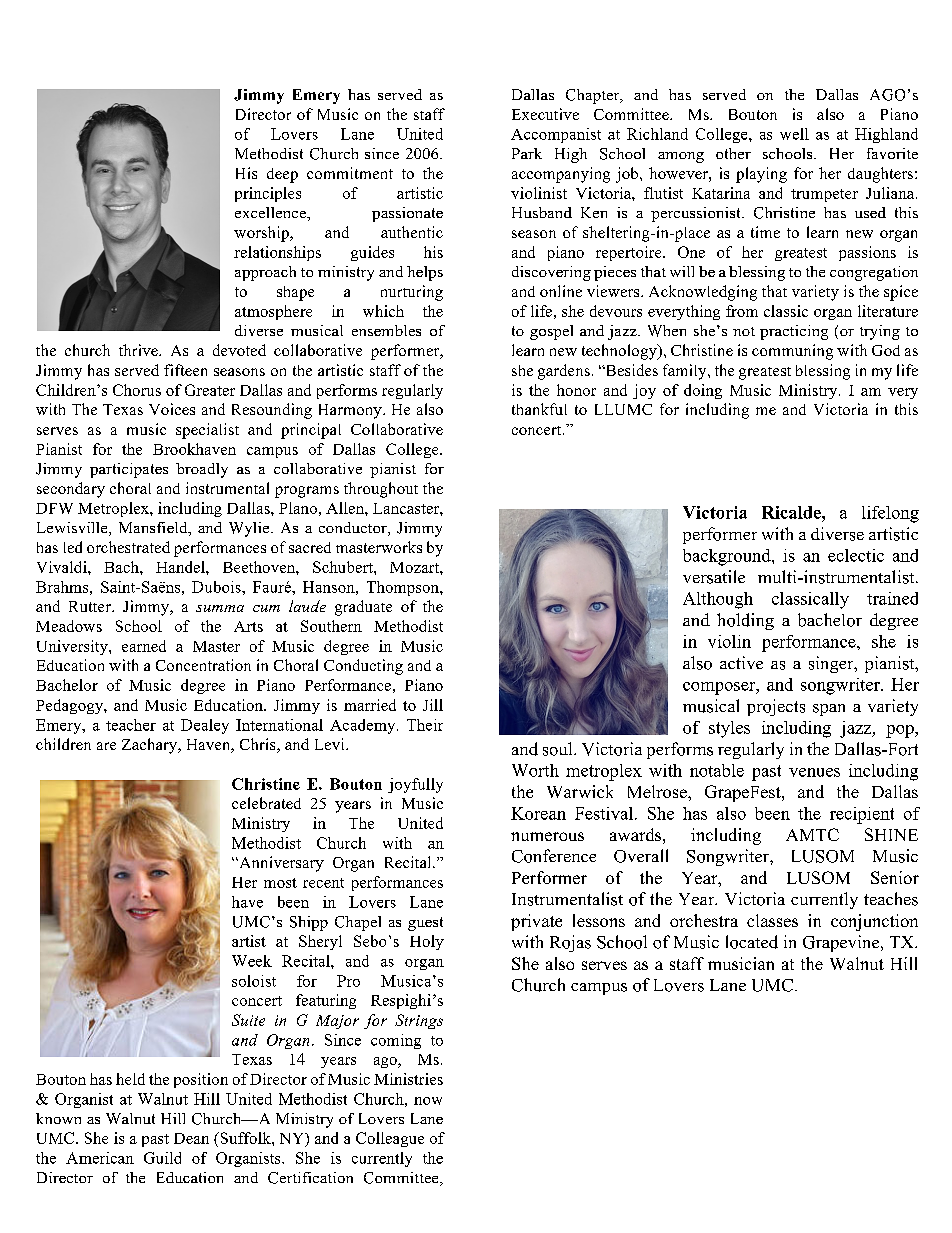  What do you see at coordinates (527, 153) in the page?
I see `Park` at bounding box center [527, 153].
